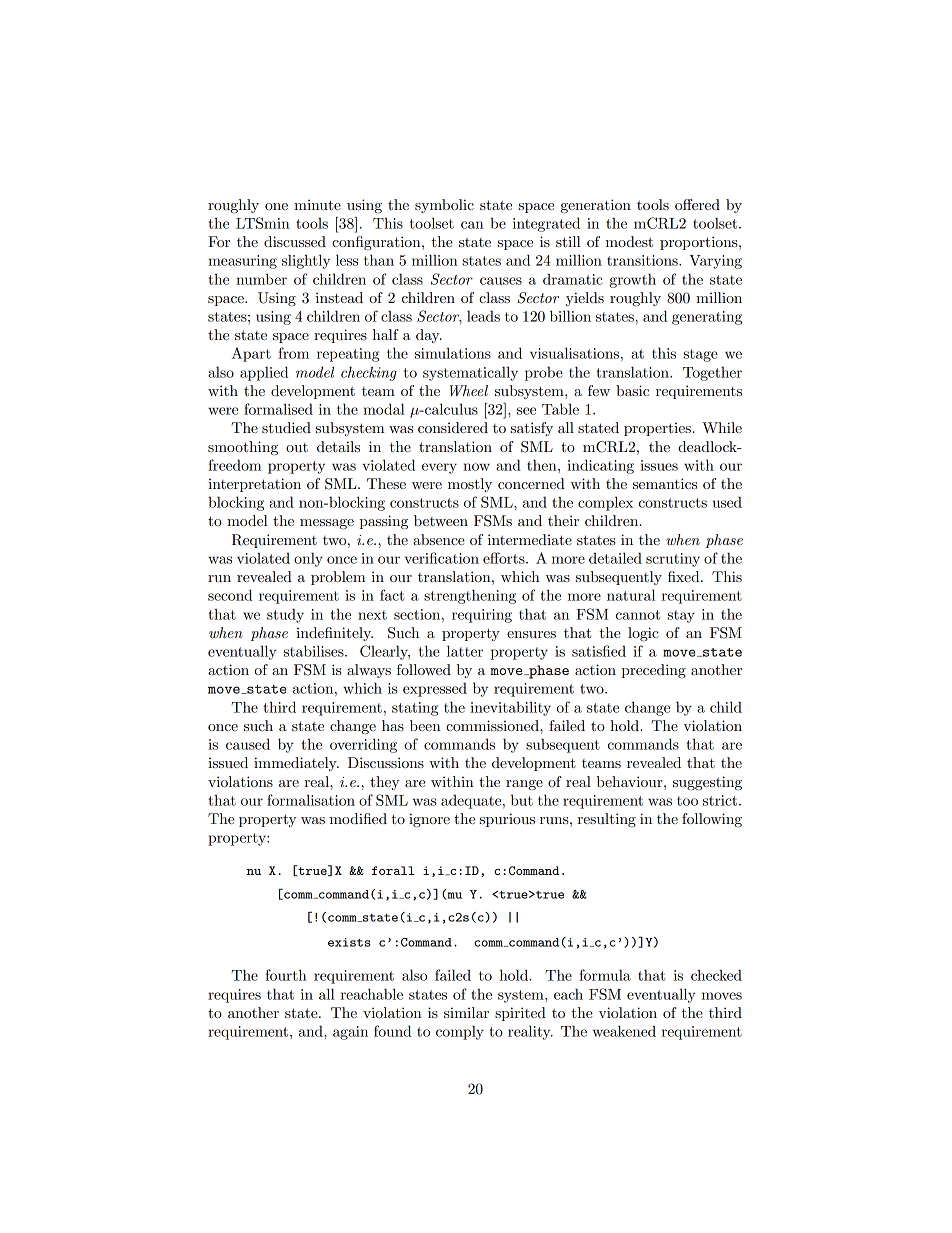 This screenshot has height=1233, width=952. I want to click on fourth, so click(286, 975).
